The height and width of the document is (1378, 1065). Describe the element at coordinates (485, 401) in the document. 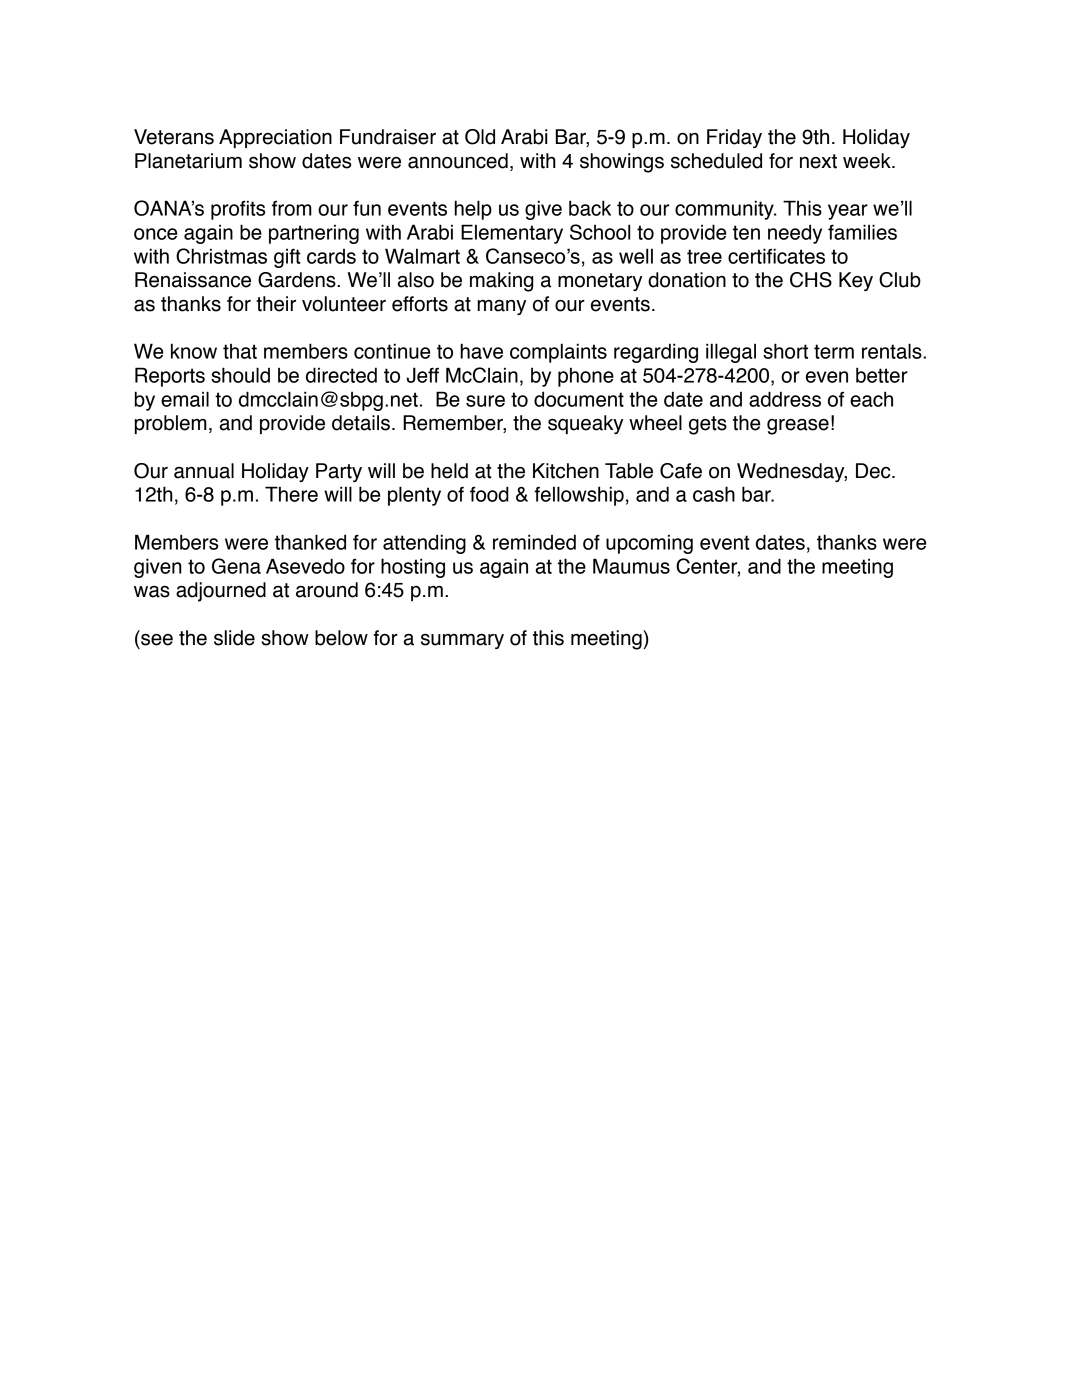

I see `sure` at that location.
